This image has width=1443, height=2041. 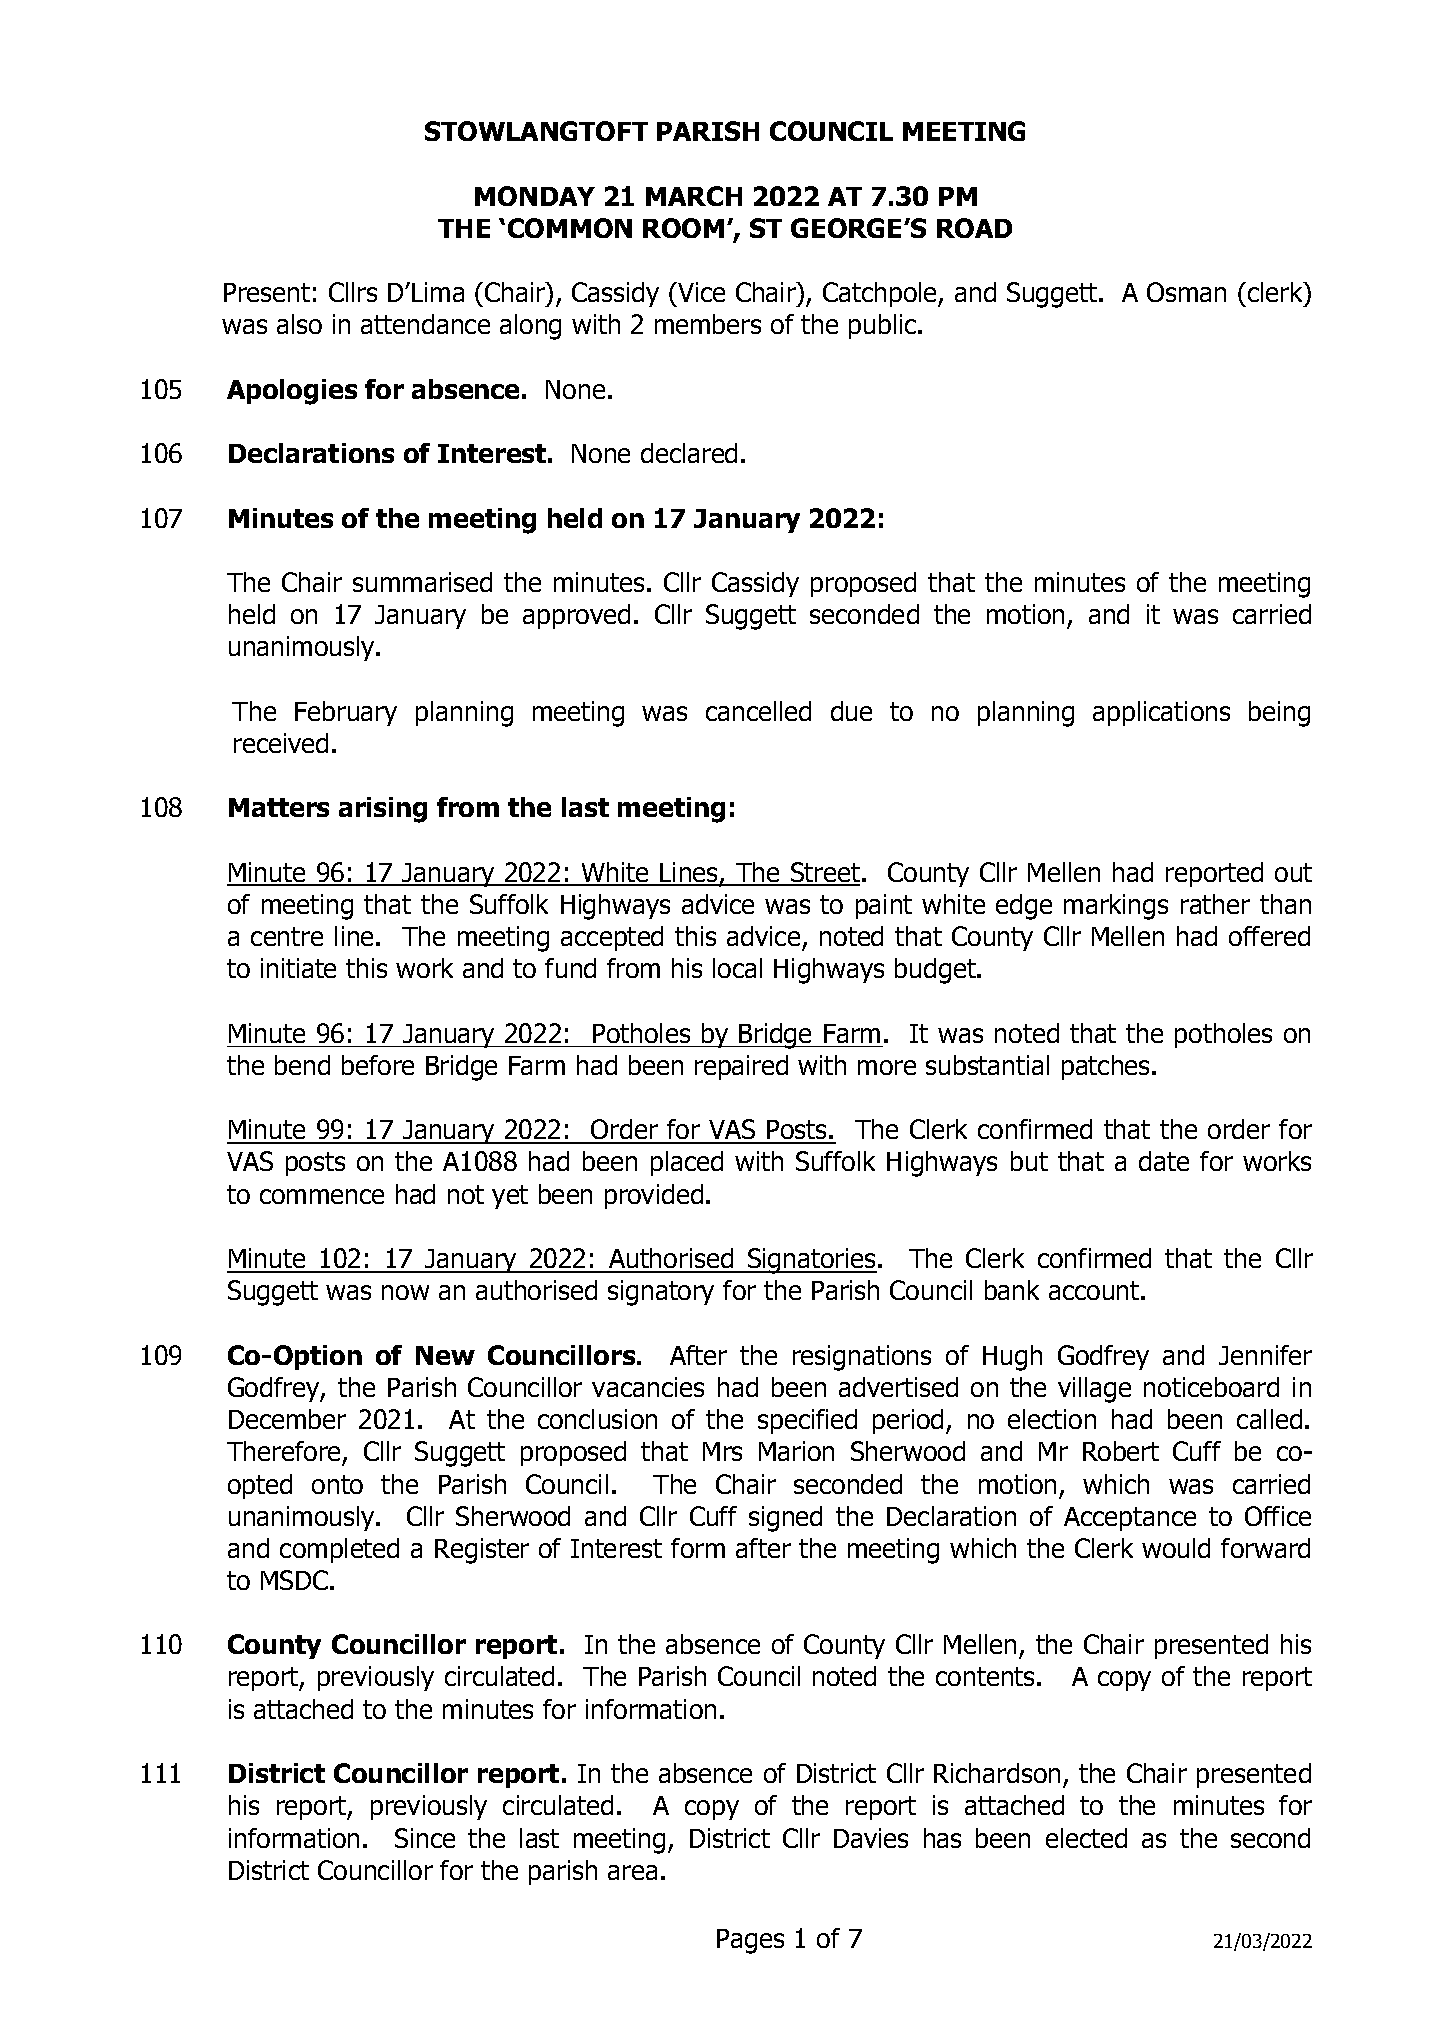 I want to click on Since, so click(x=425, y=1838).
